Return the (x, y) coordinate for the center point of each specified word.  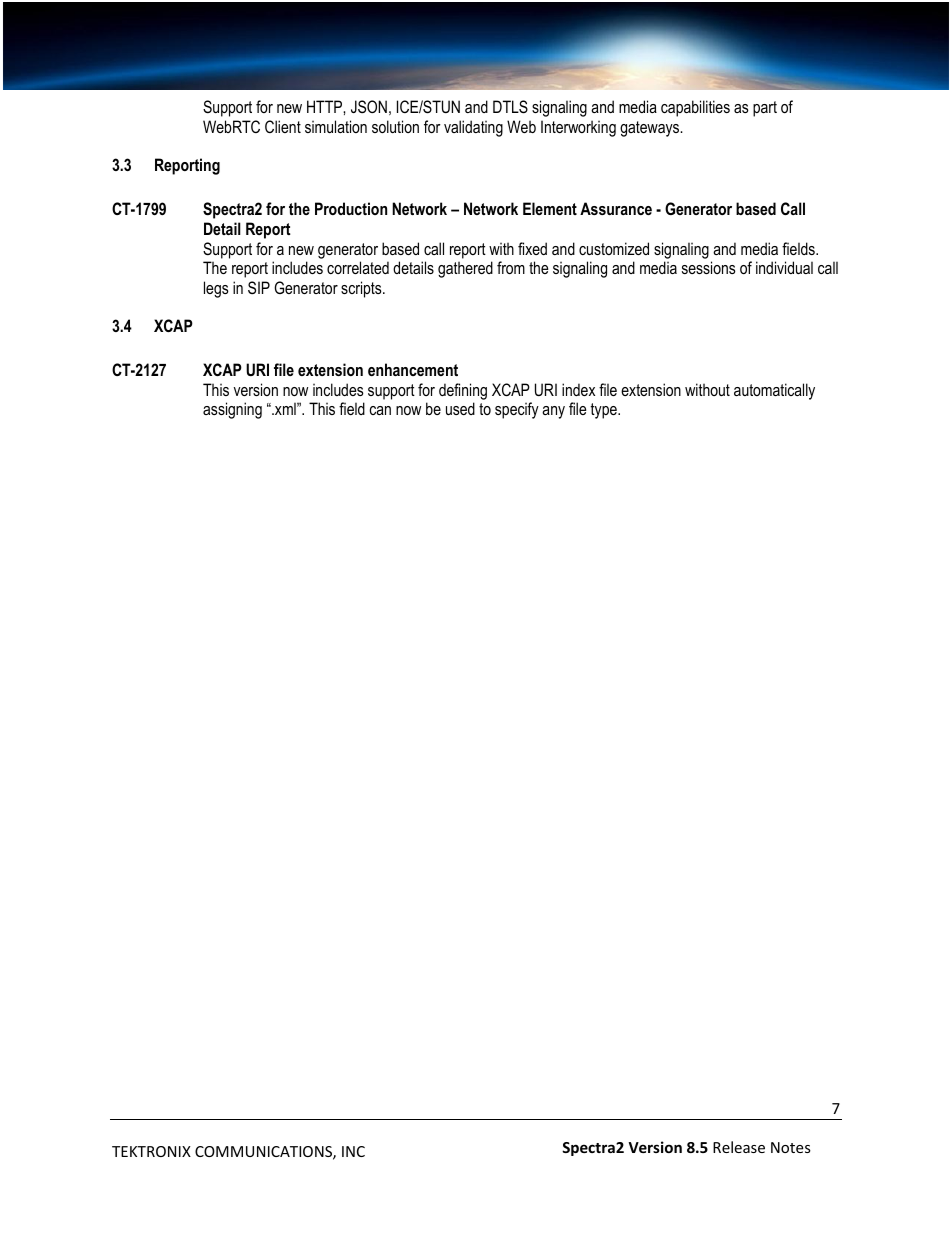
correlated (358, 267)
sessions (709, 267)
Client (283, 126)
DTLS (510, 107)
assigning (232, 410)
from (511, 267)
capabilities (695, 108)
